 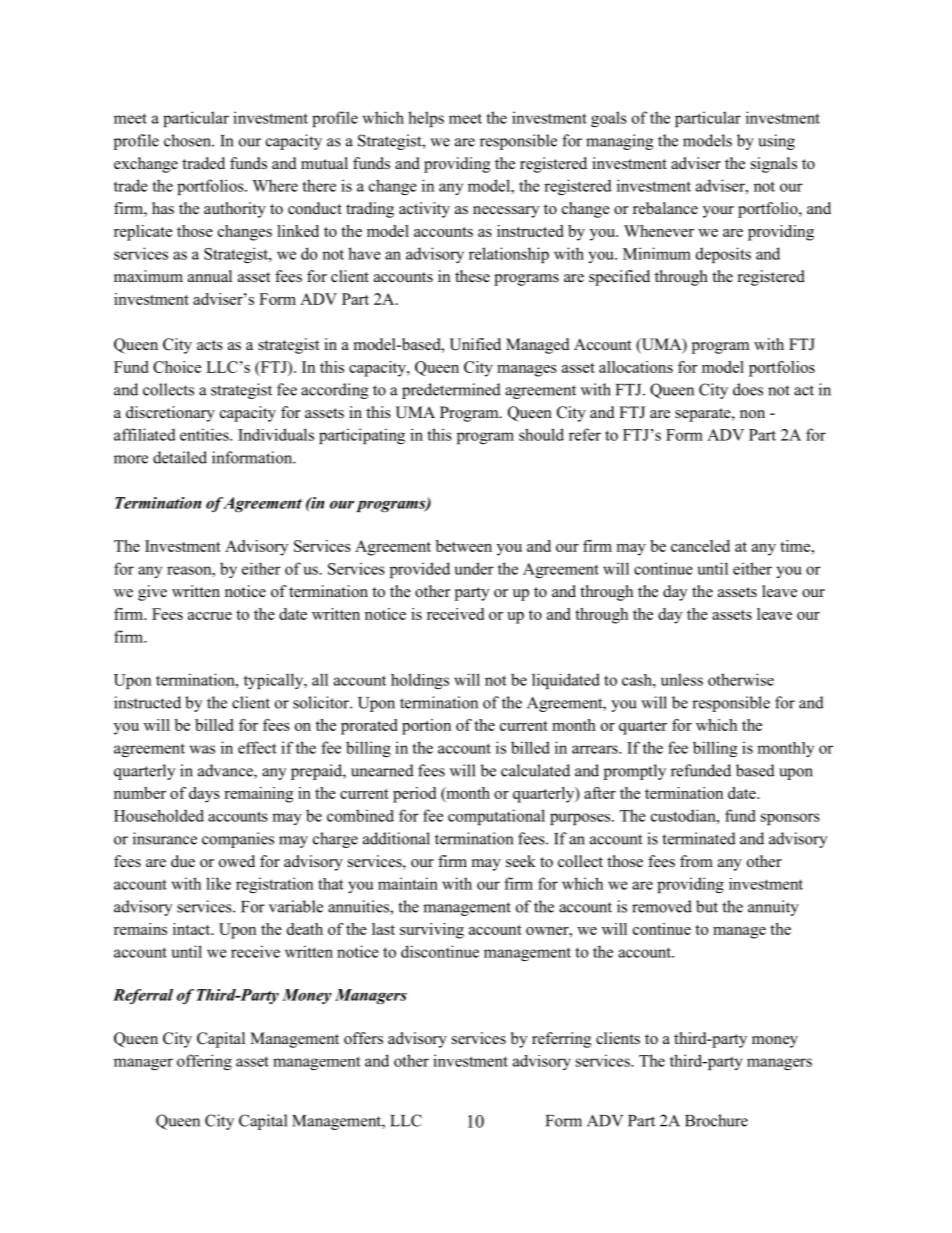 What do you see at coordinates (451, 391) in the screenshot?
I see `predetermined` at bounding box center [451, 391].
